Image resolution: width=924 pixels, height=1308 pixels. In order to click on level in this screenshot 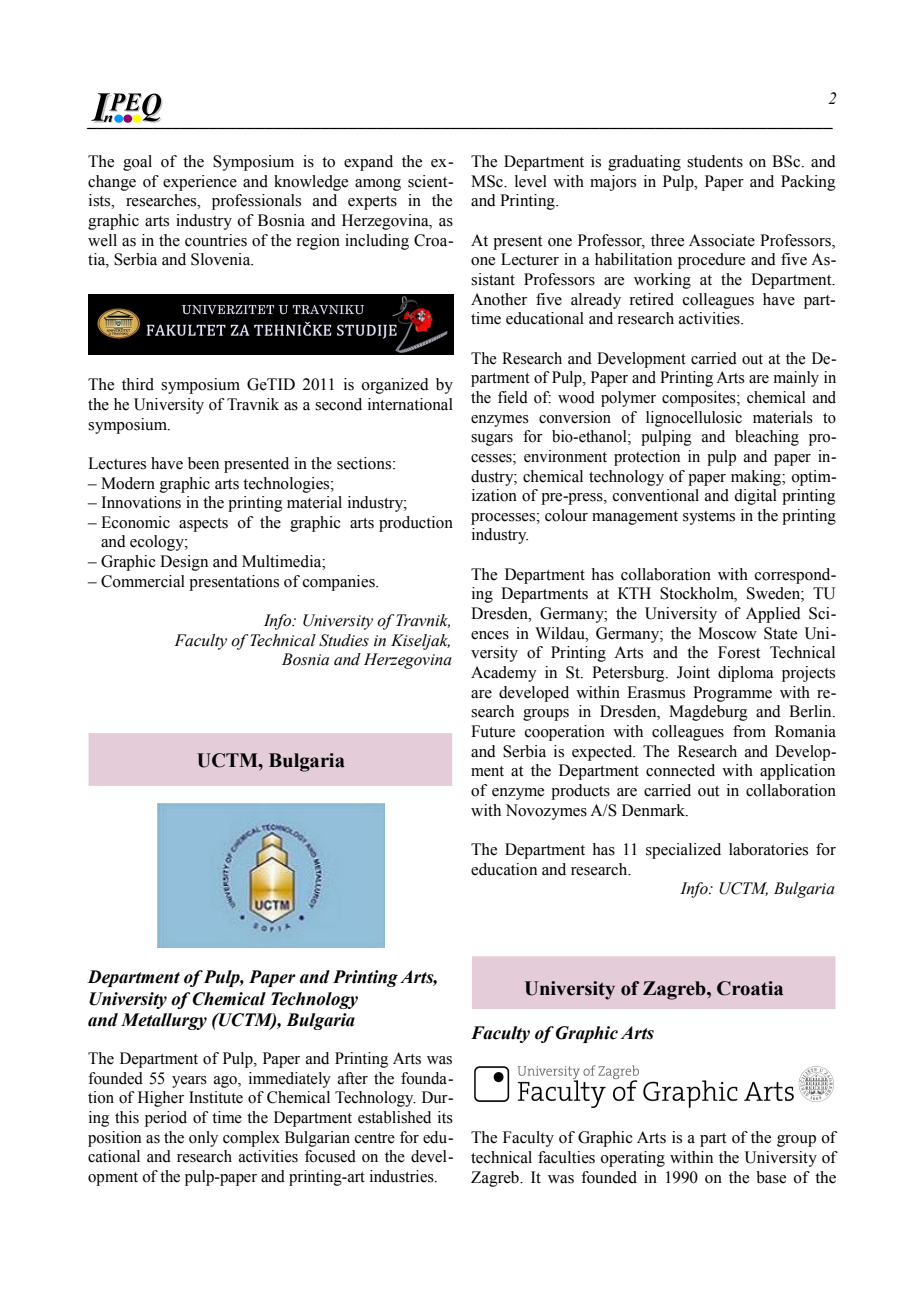, I will do `click(531, 181)`.
